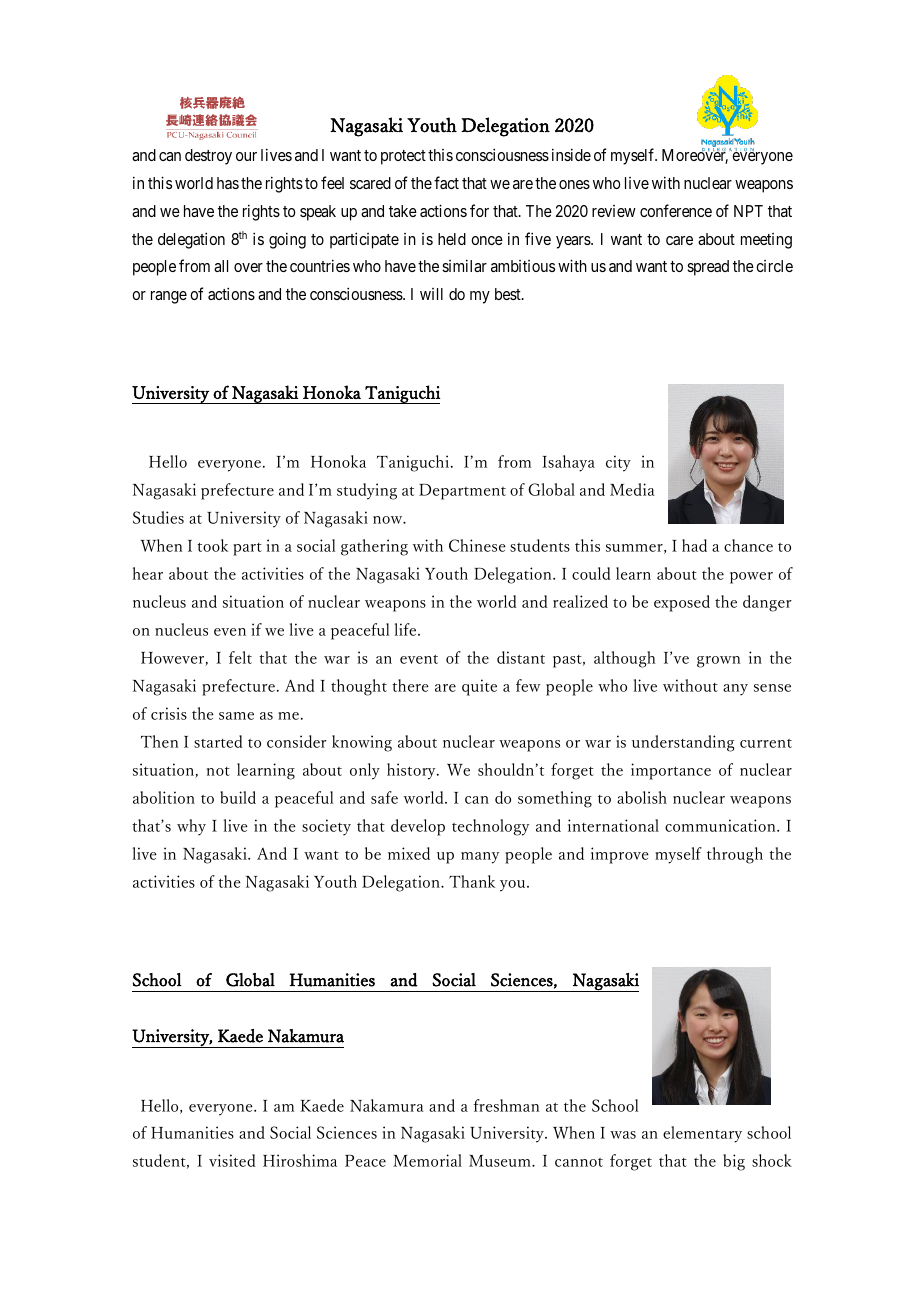 This document has width=924, height=1308. I want to click on visited, so click(232, 1160).
